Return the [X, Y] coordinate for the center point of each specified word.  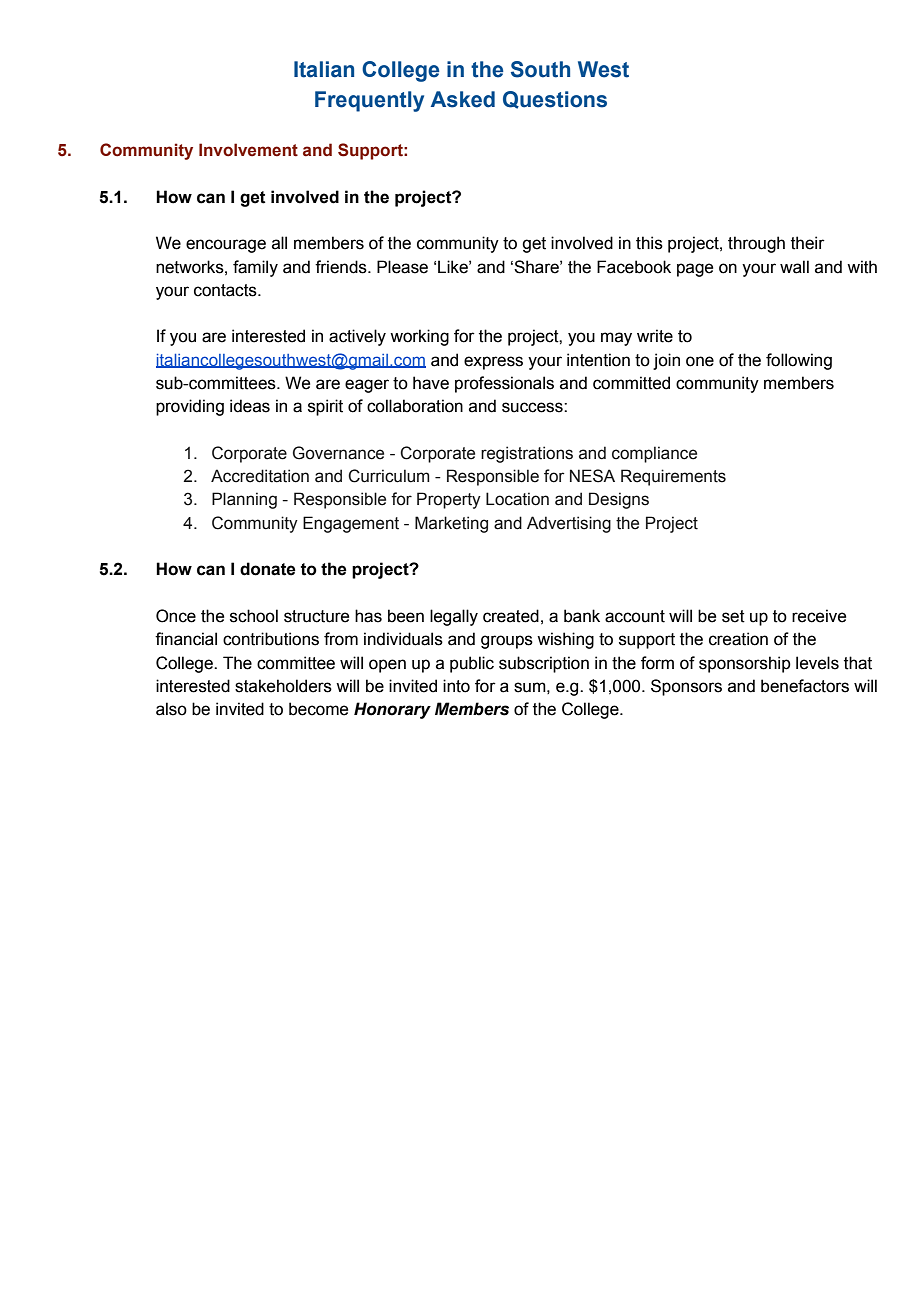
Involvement [248, 150]
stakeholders [283, 686]
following [799, 361]
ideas [250, 406]
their [808, 243]
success [533, 407]
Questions [555, 100]
